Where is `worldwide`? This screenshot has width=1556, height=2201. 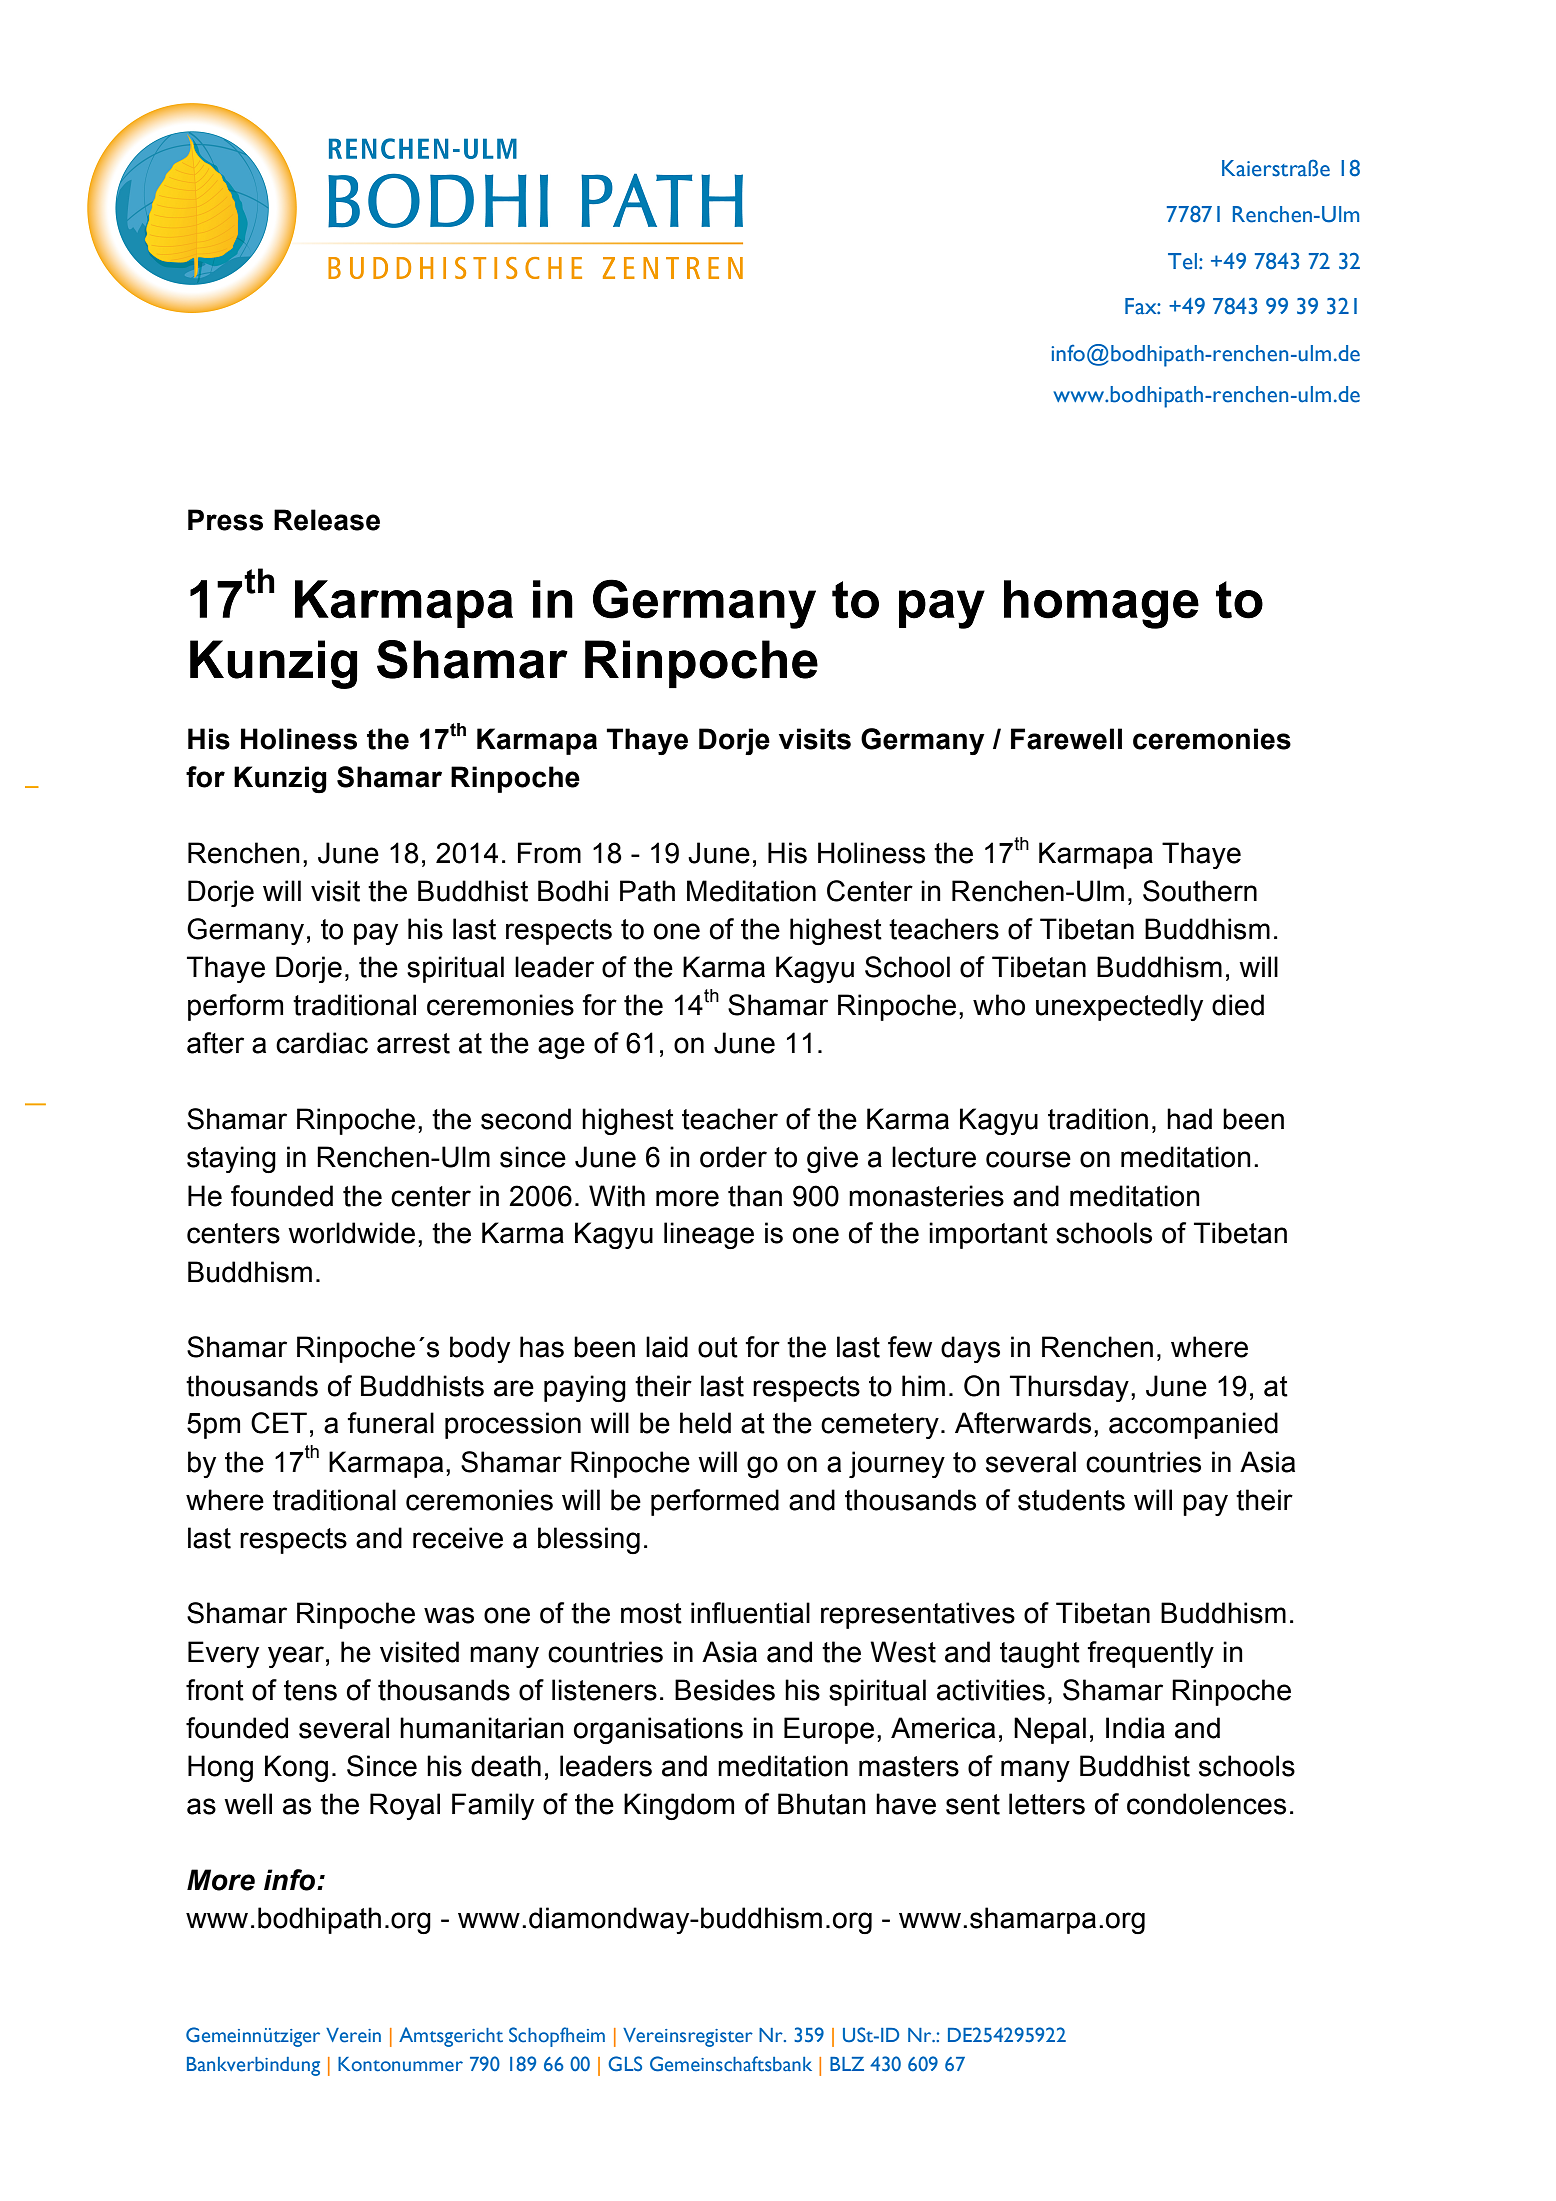 worldwide is located at coordinates (351, 1233).
